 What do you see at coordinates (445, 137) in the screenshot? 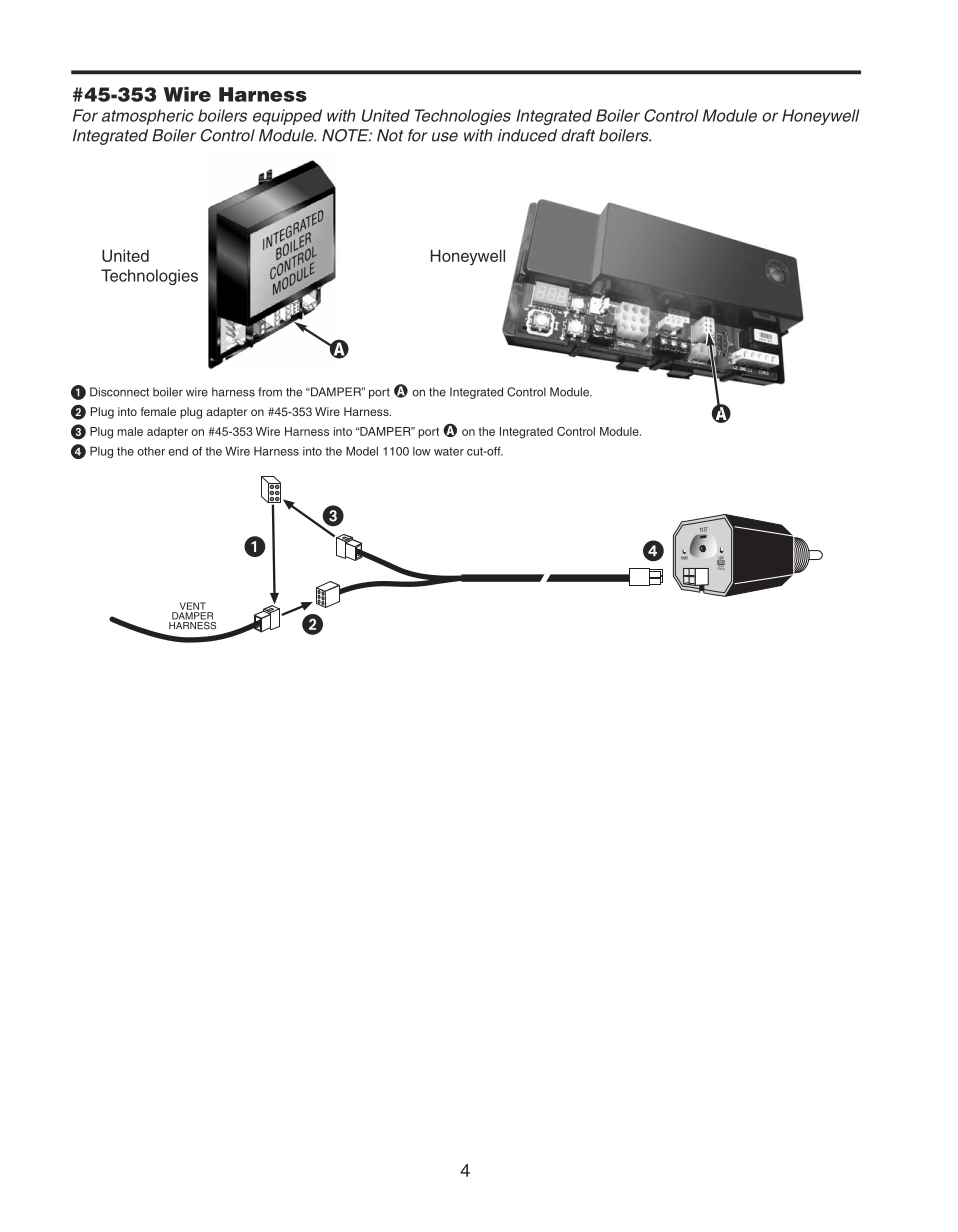
I see `use` at bounding box center [445, 137].
